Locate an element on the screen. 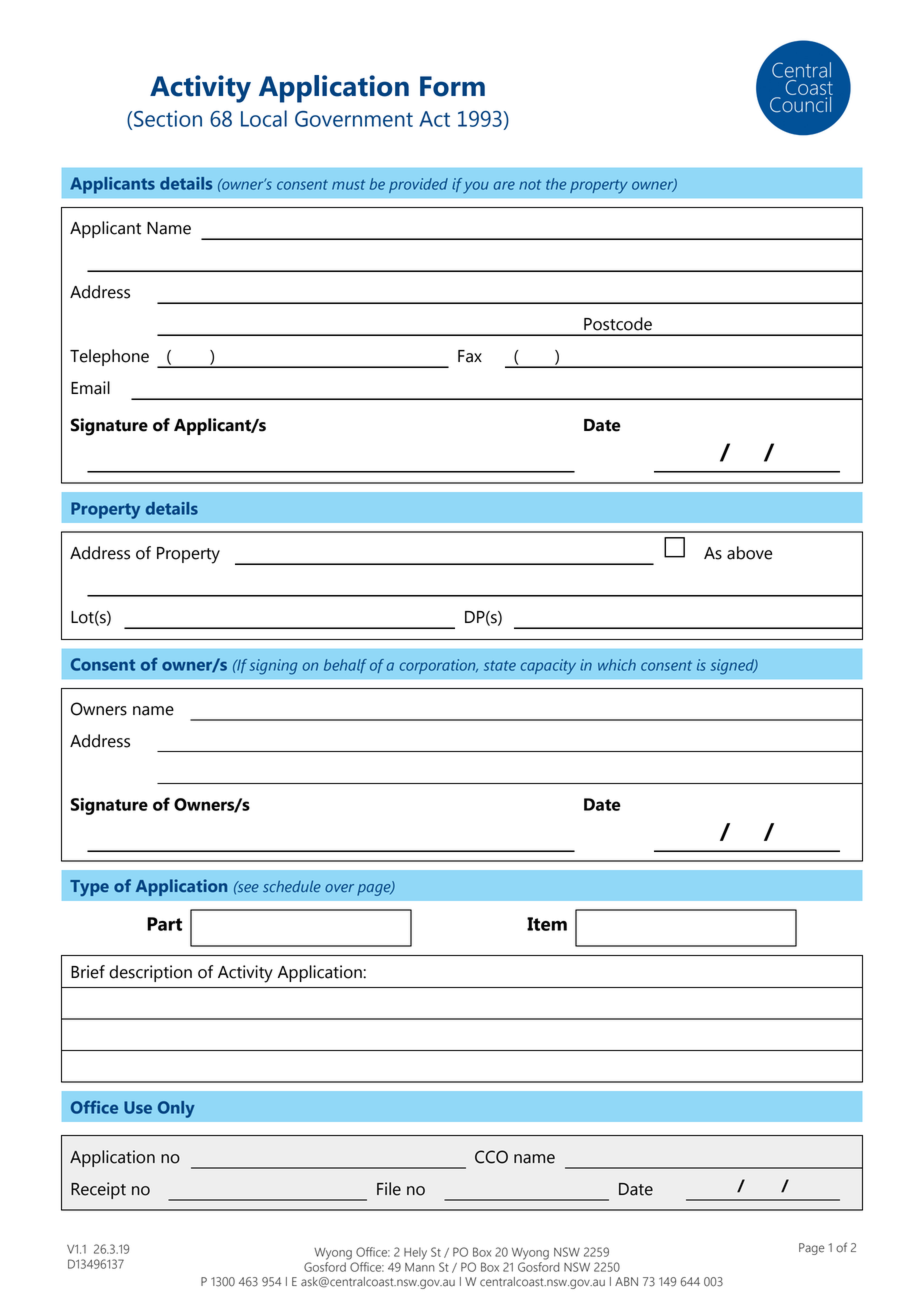 This screenshot has width=924, height=1308. Item is located at coordinates (547, 924).
